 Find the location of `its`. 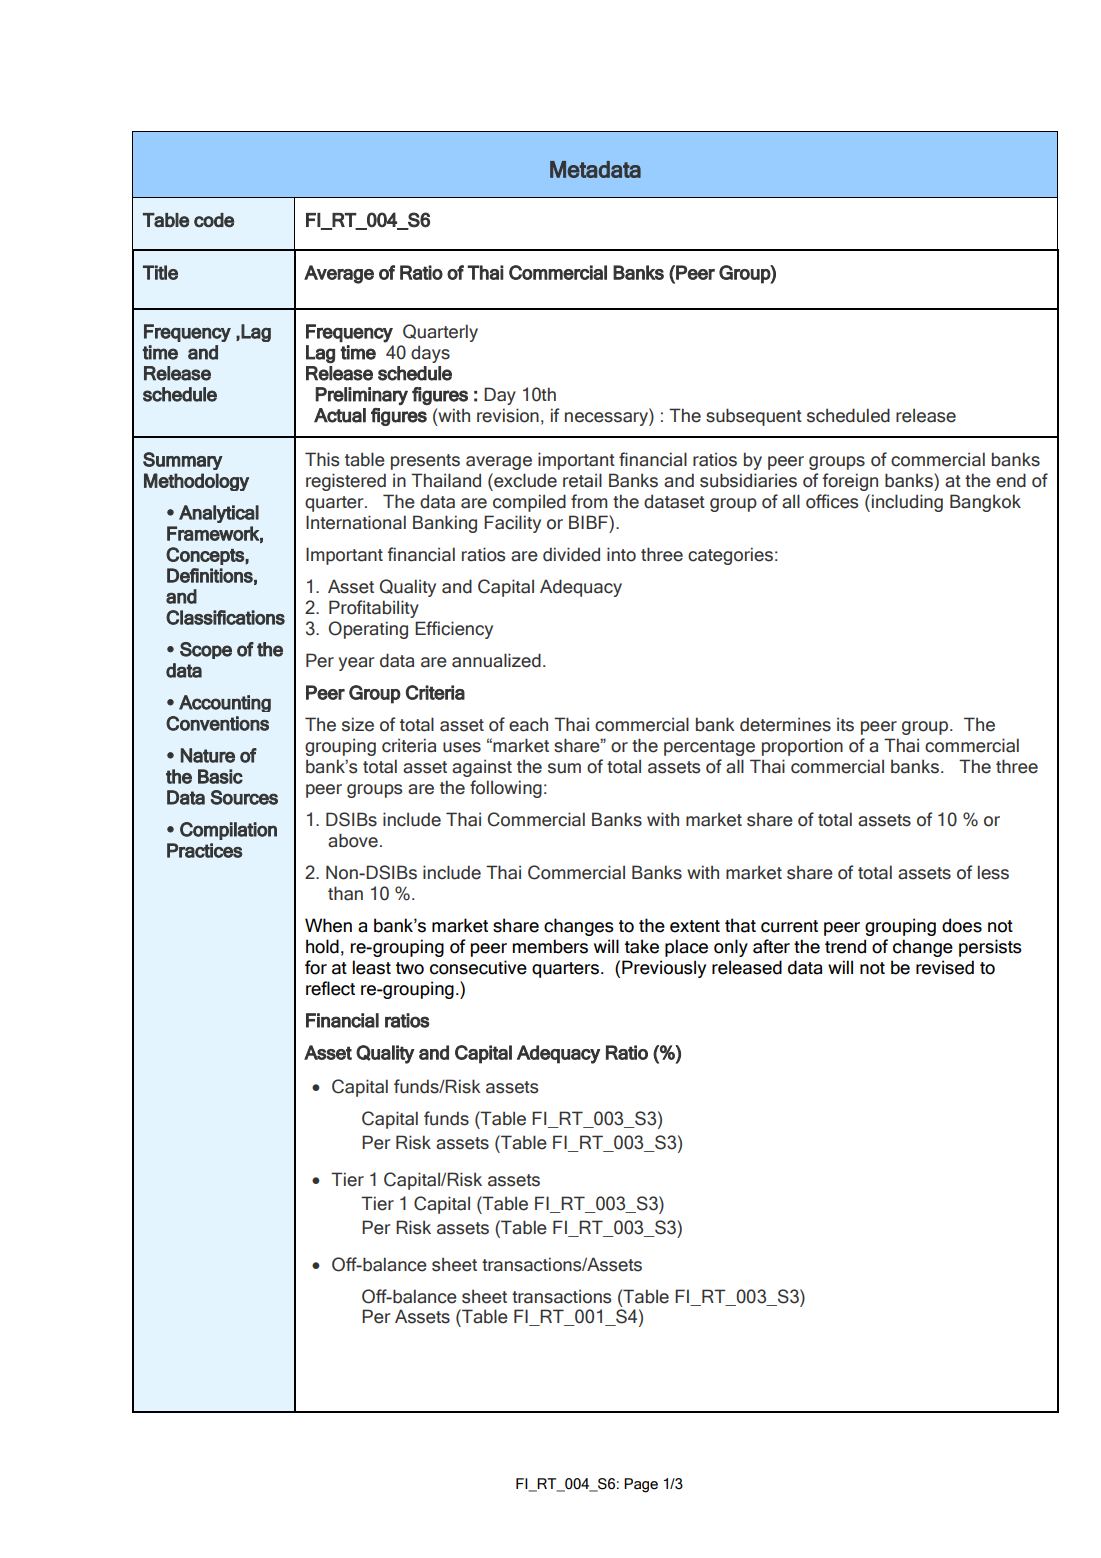

its is located at coordinates (845, 724).
